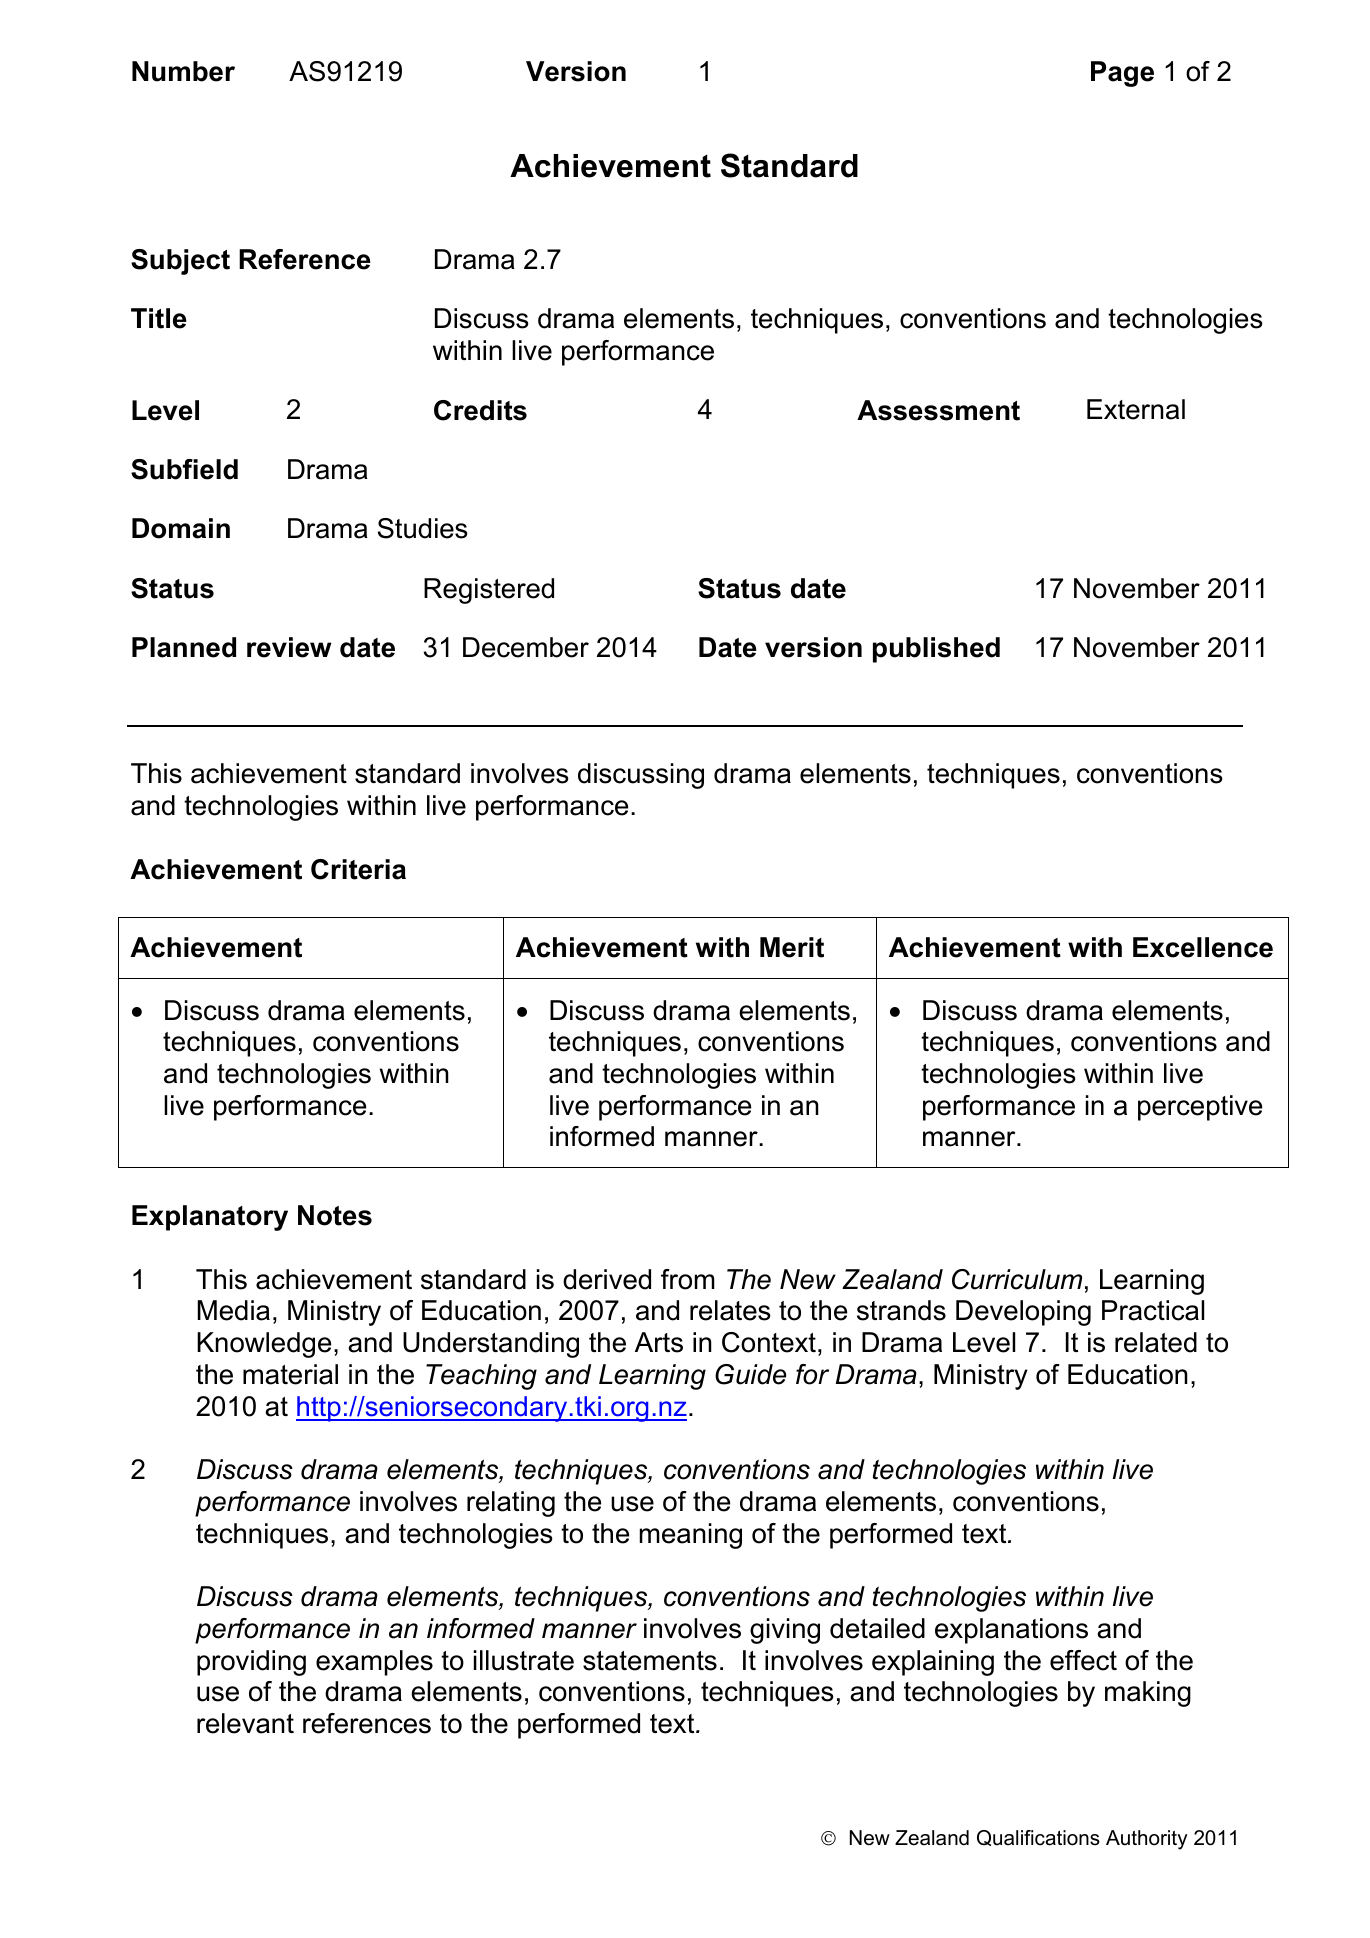 Image resolution: width=1370 pixels, height=1938 pixels. Describe the element at coordinates (1017, 1279) in the screenshot. I see `Curriculum` at that location.
